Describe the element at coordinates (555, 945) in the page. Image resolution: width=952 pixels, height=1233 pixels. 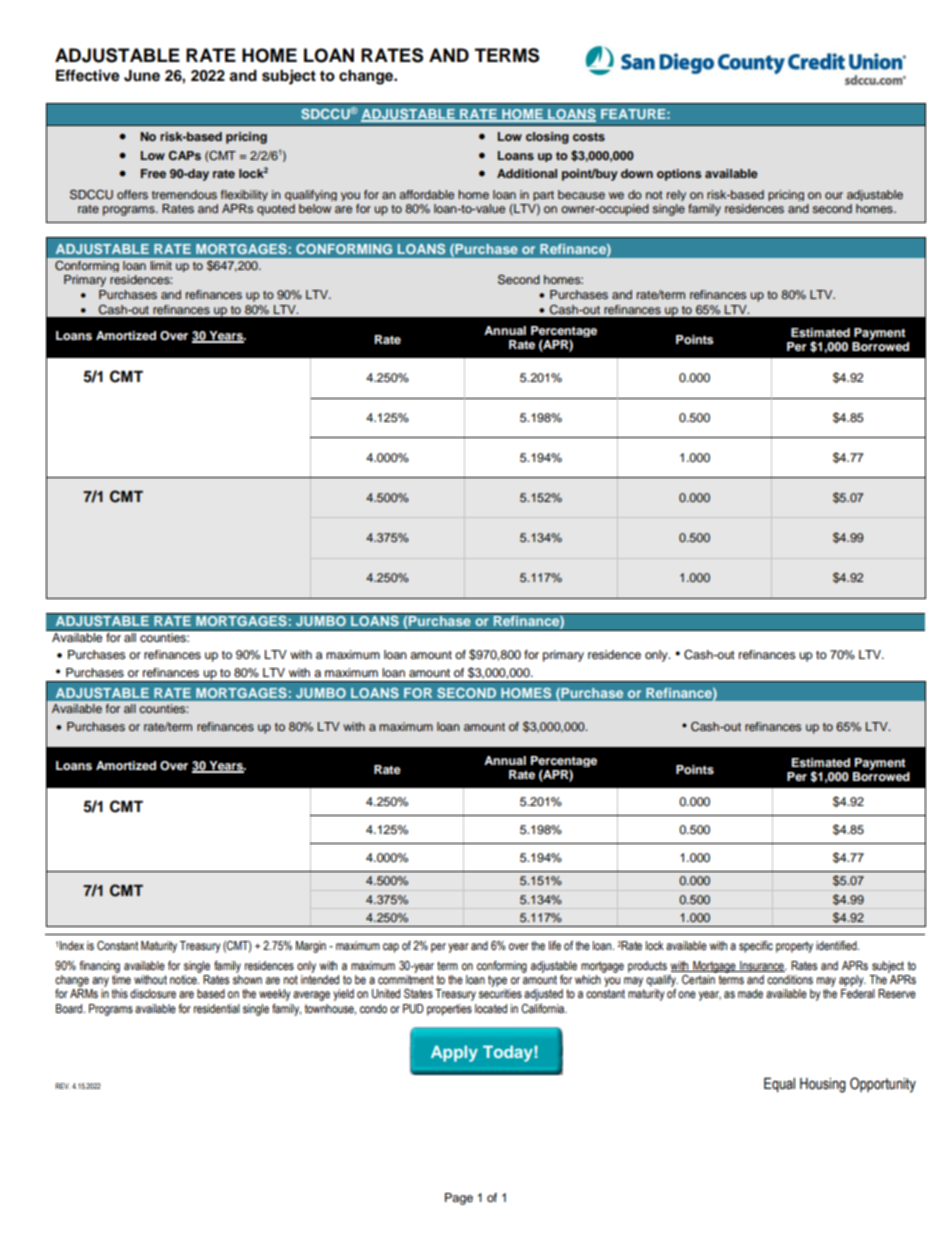
I see `life` at that location.
